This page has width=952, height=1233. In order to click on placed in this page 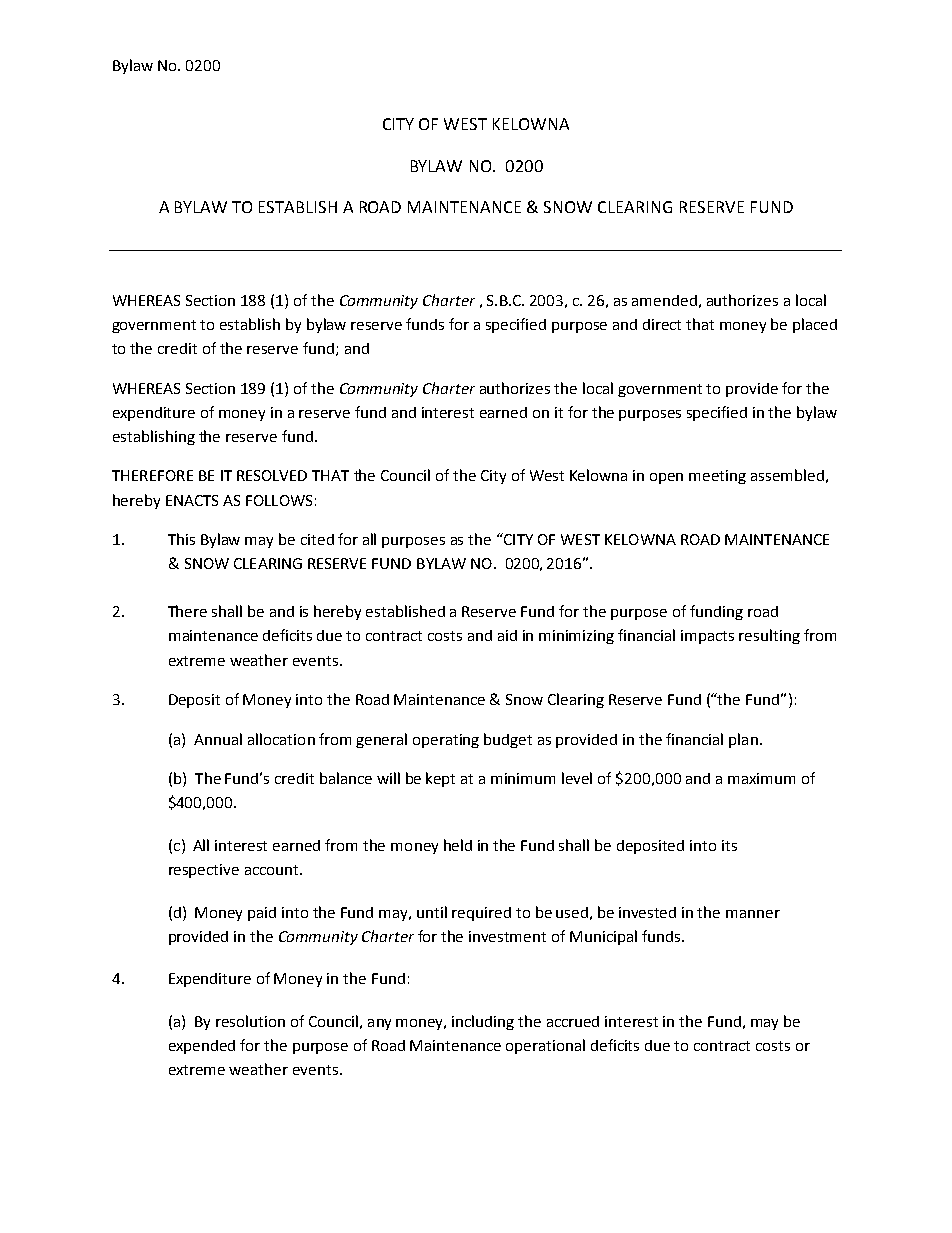, I will do `click(815, 325)`.
